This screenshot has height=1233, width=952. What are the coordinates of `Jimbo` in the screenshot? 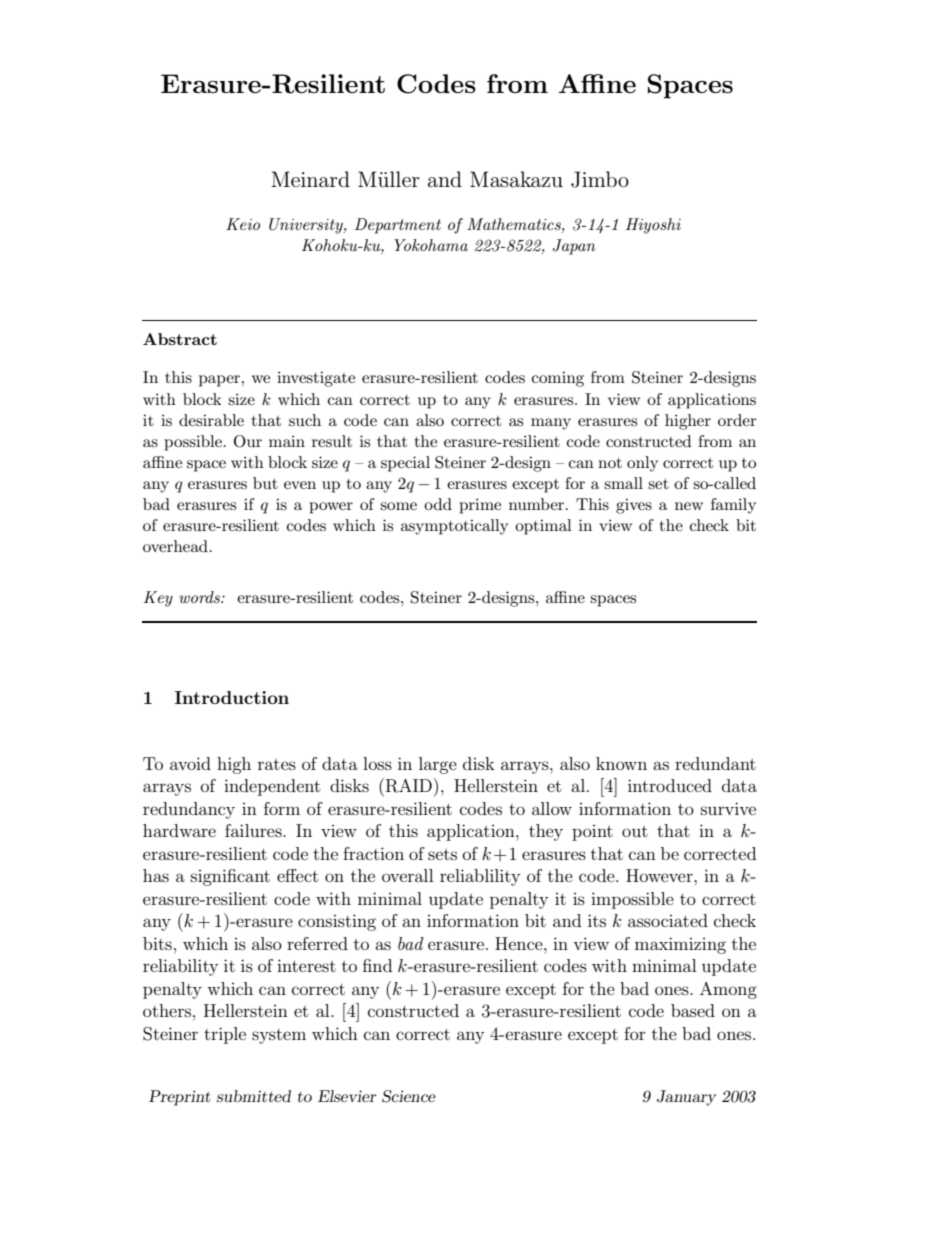 It's located at (600, 179).
